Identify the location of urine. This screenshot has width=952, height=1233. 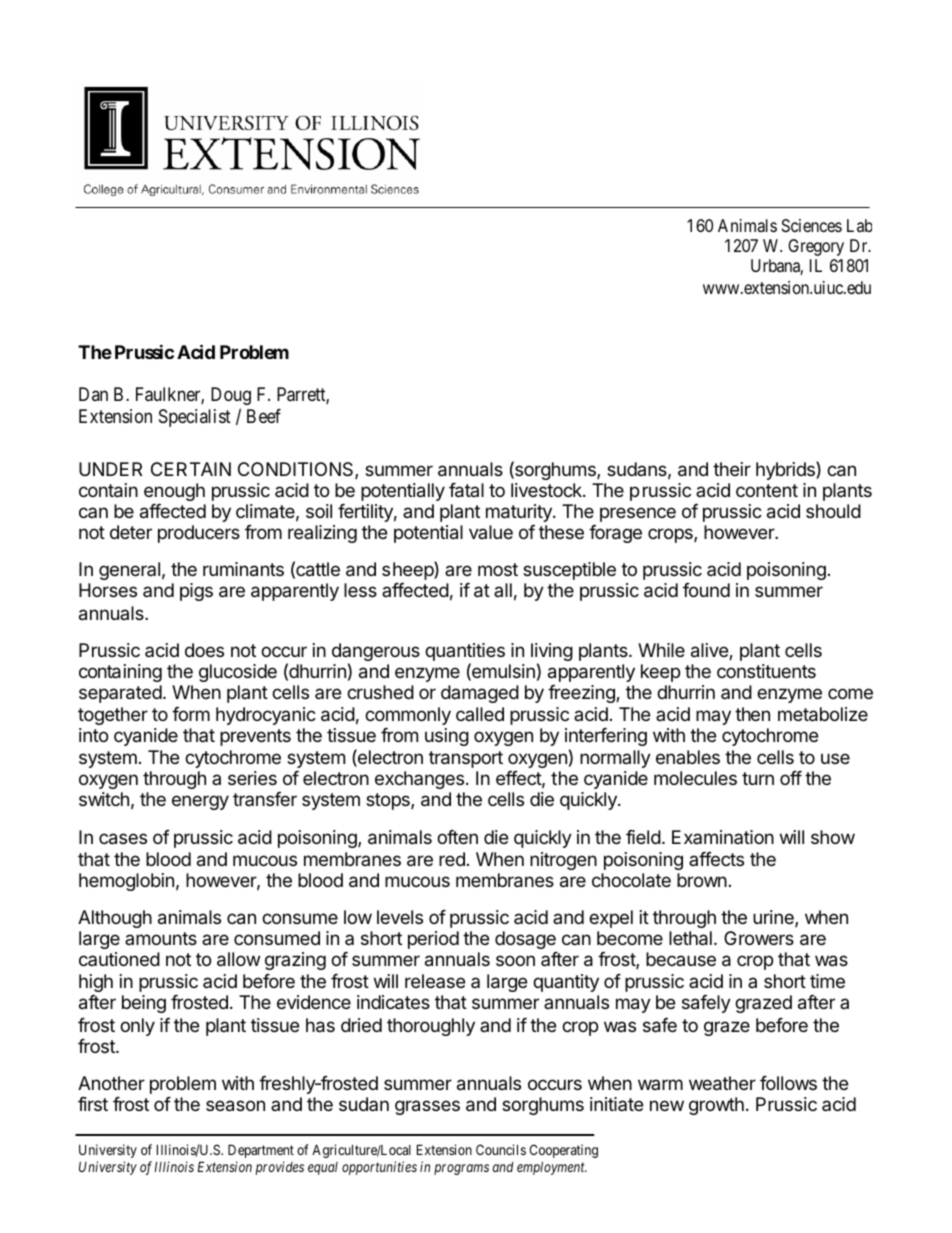
(774, 918).
